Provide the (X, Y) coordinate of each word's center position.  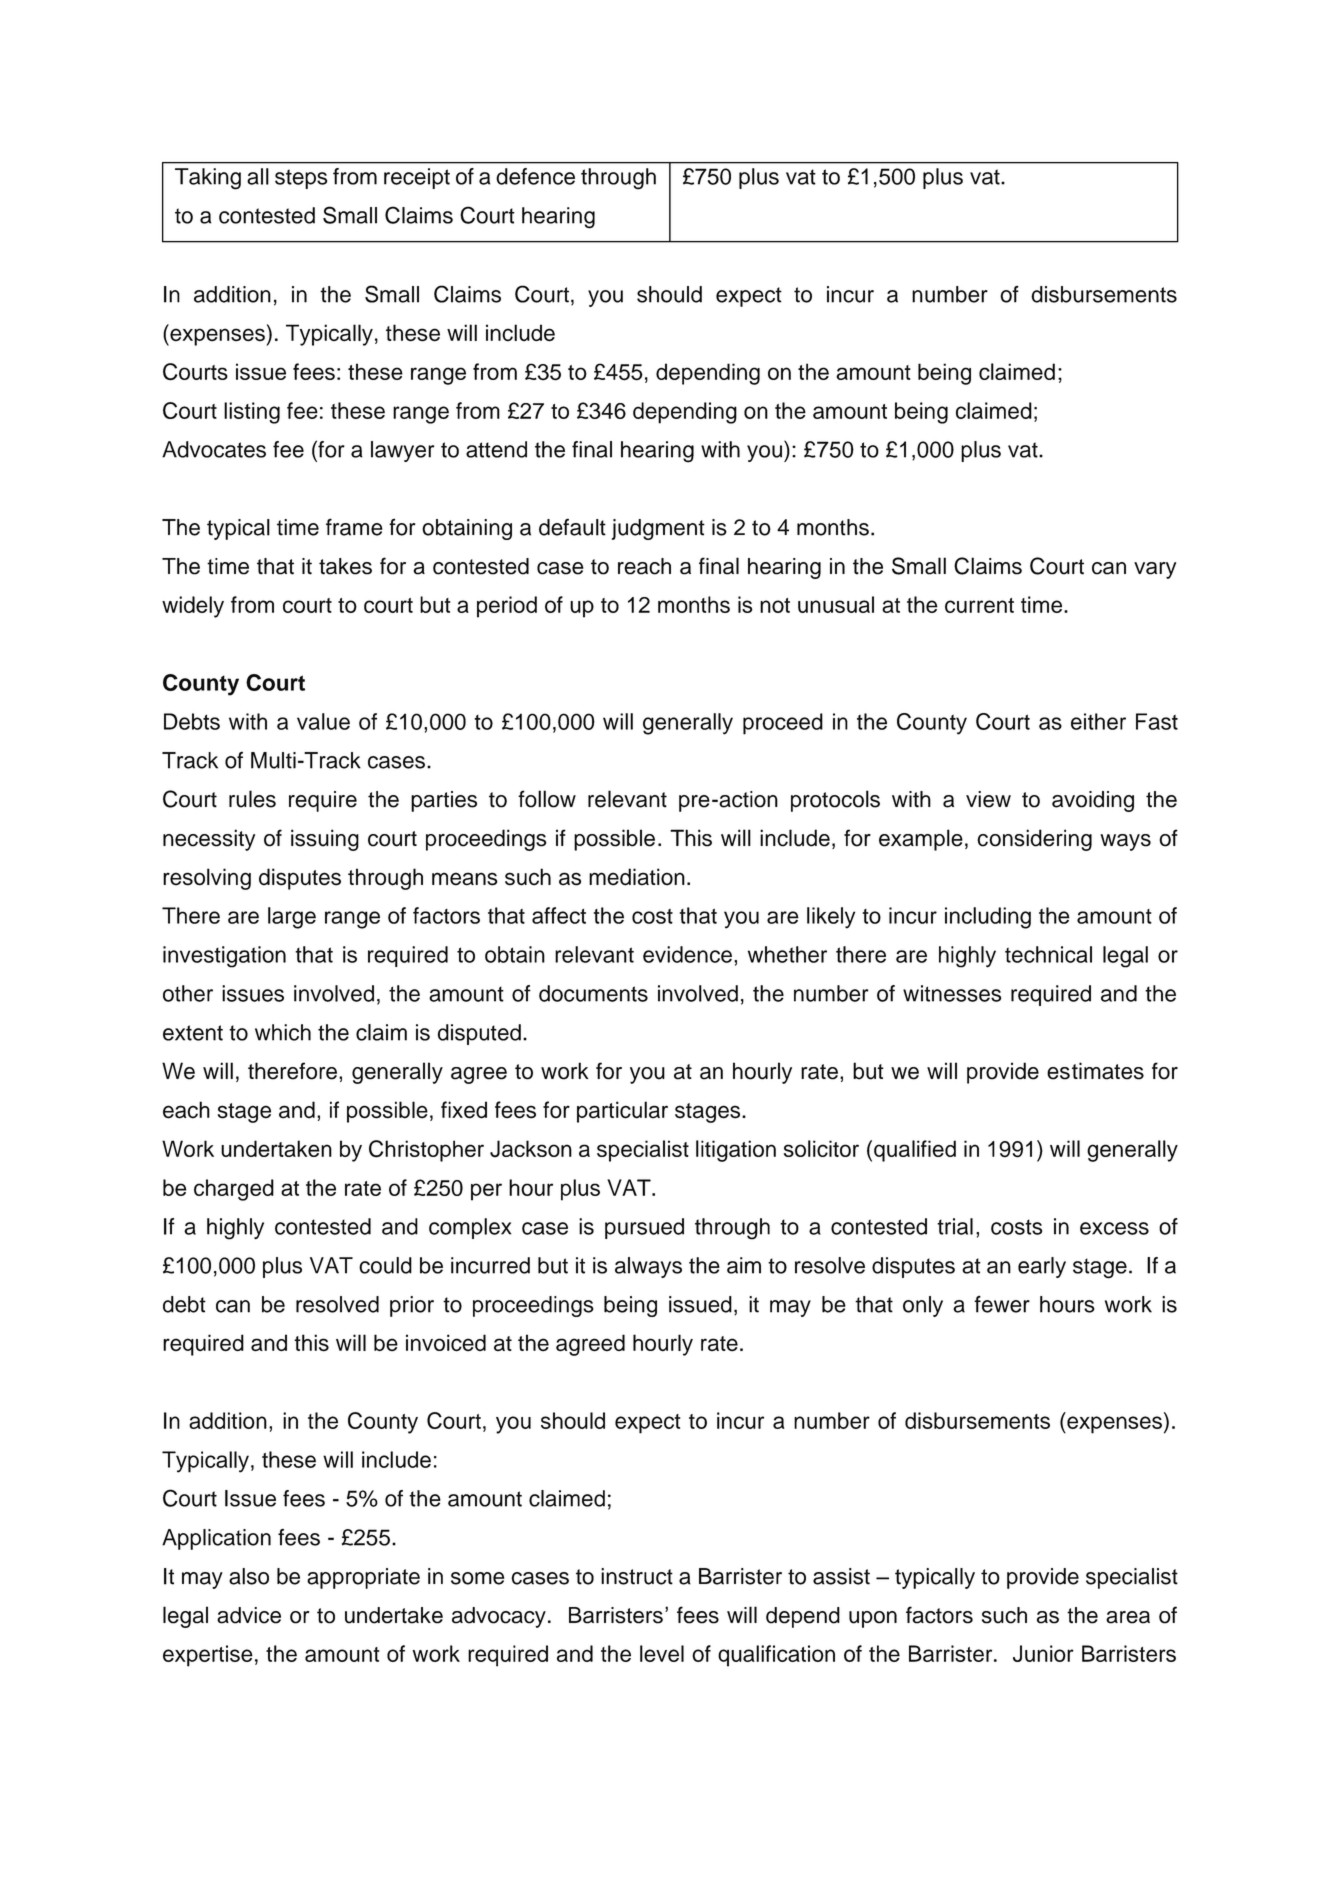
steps (301, 179)
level (662, 1653)
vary (1155, 570)
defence (535, 176)
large (292, 918)
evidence (687, 954)
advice (249, 1615)
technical (1048, 954)
